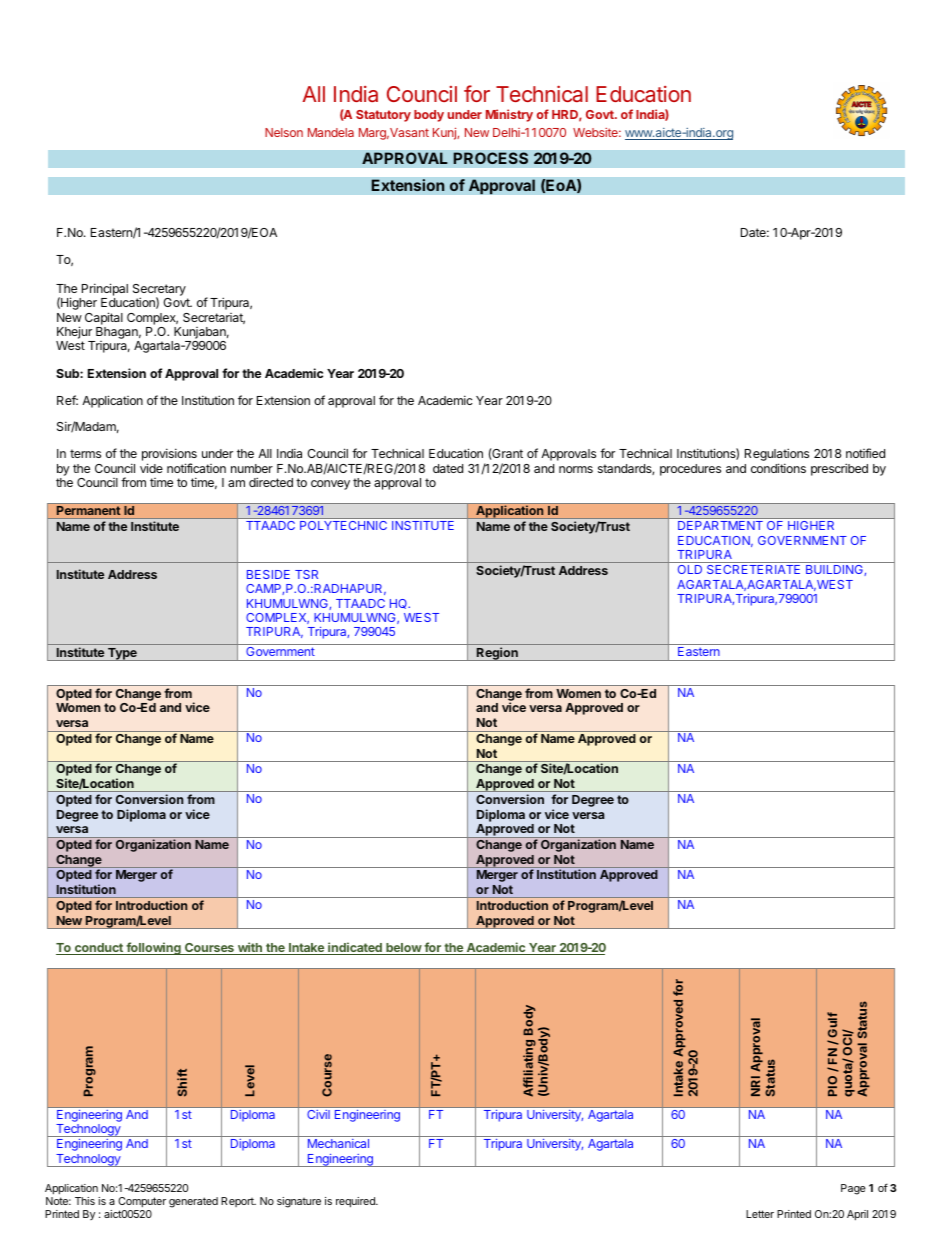  I want to click on Nelson, so click(284, 132).
